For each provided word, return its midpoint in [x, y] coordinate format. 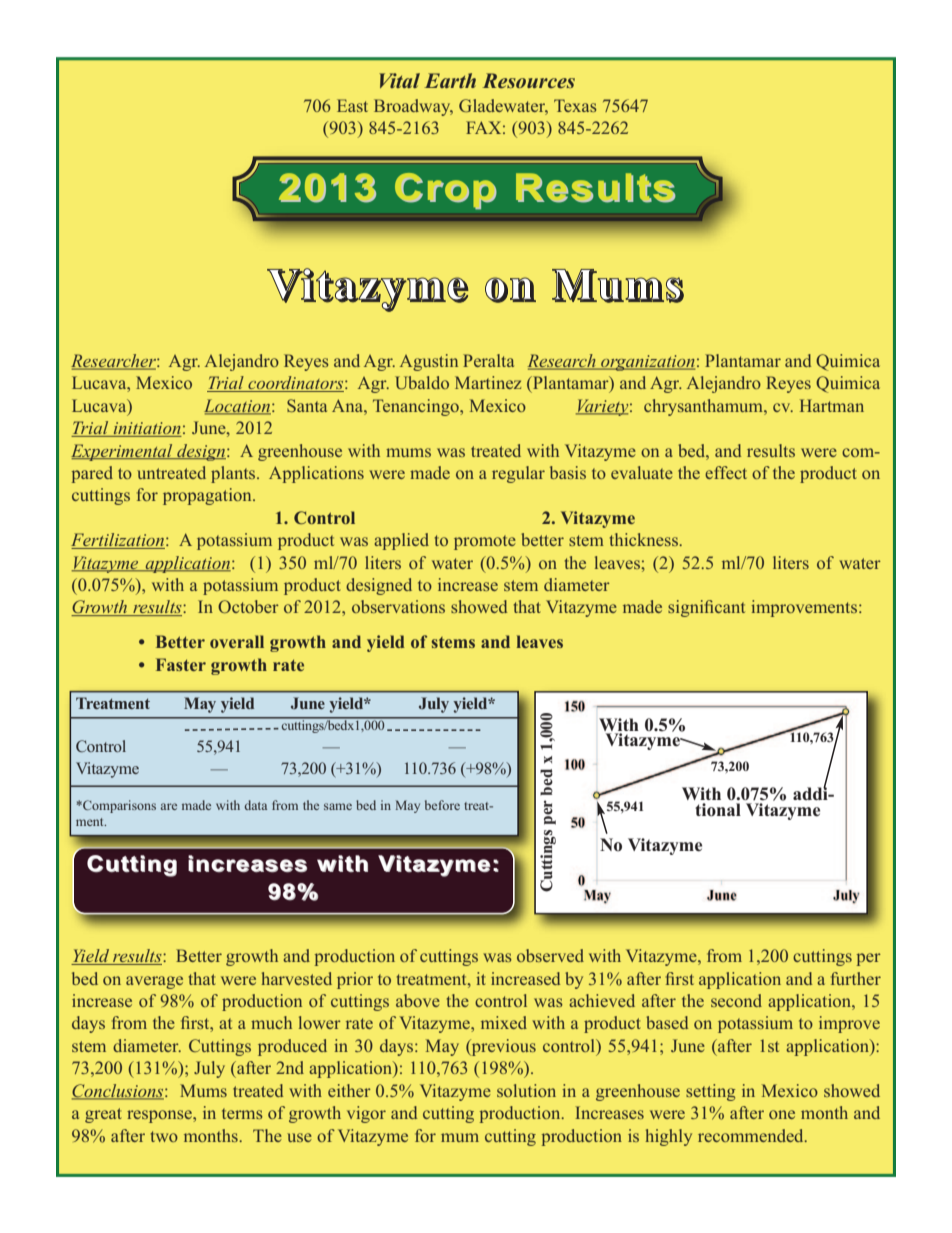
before [442, 805]
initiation [146, 429]
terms [242, 1113]
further [856, 978]
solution [526, 1090]
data [255, 805]
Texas [575, 105]
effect [726, 472]
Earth [450, 80]
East [352, 105]
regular [518, 474]
